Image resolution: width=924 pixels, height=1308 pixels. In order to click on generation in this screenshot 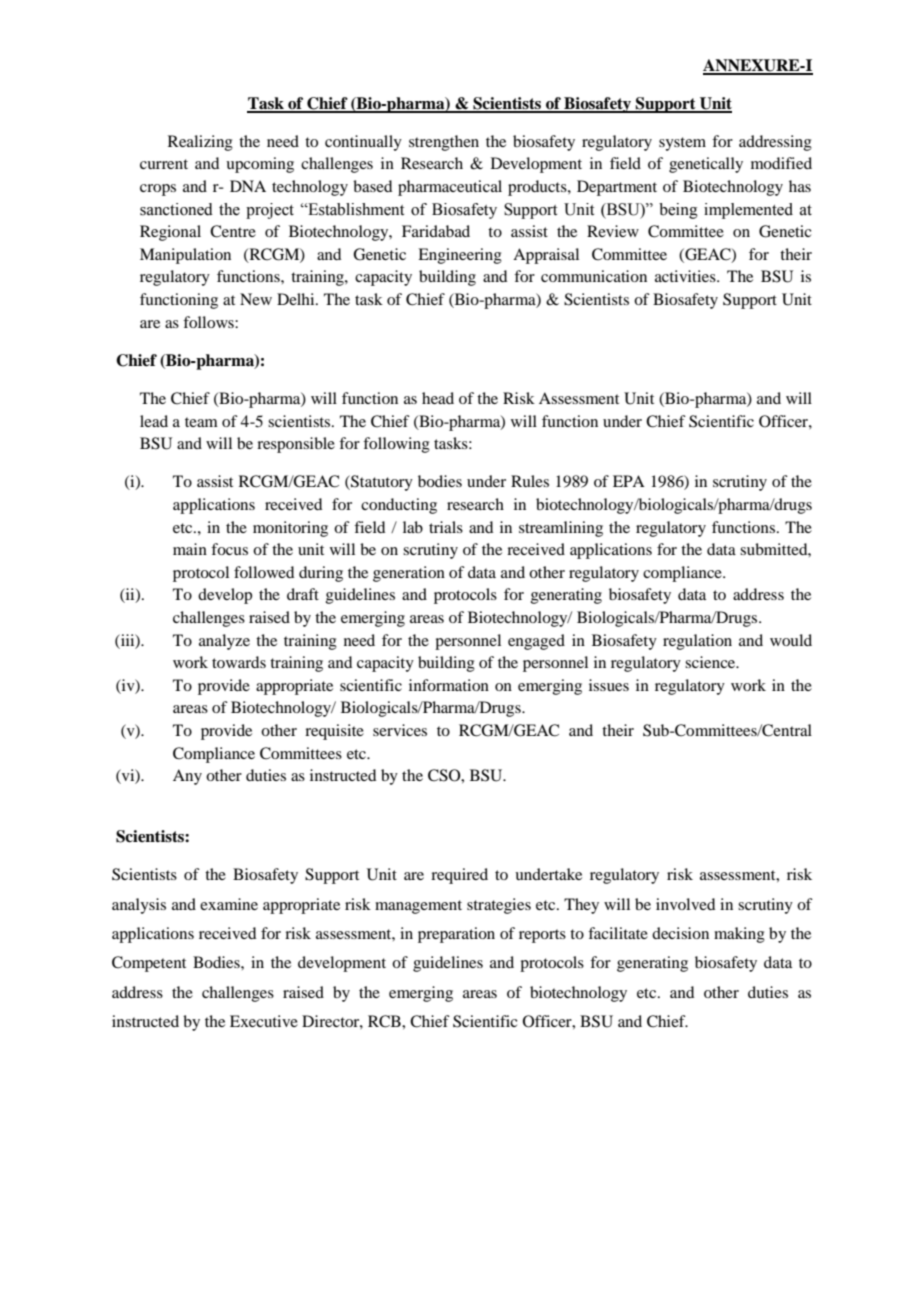, I will do `click(409, 574)`.
